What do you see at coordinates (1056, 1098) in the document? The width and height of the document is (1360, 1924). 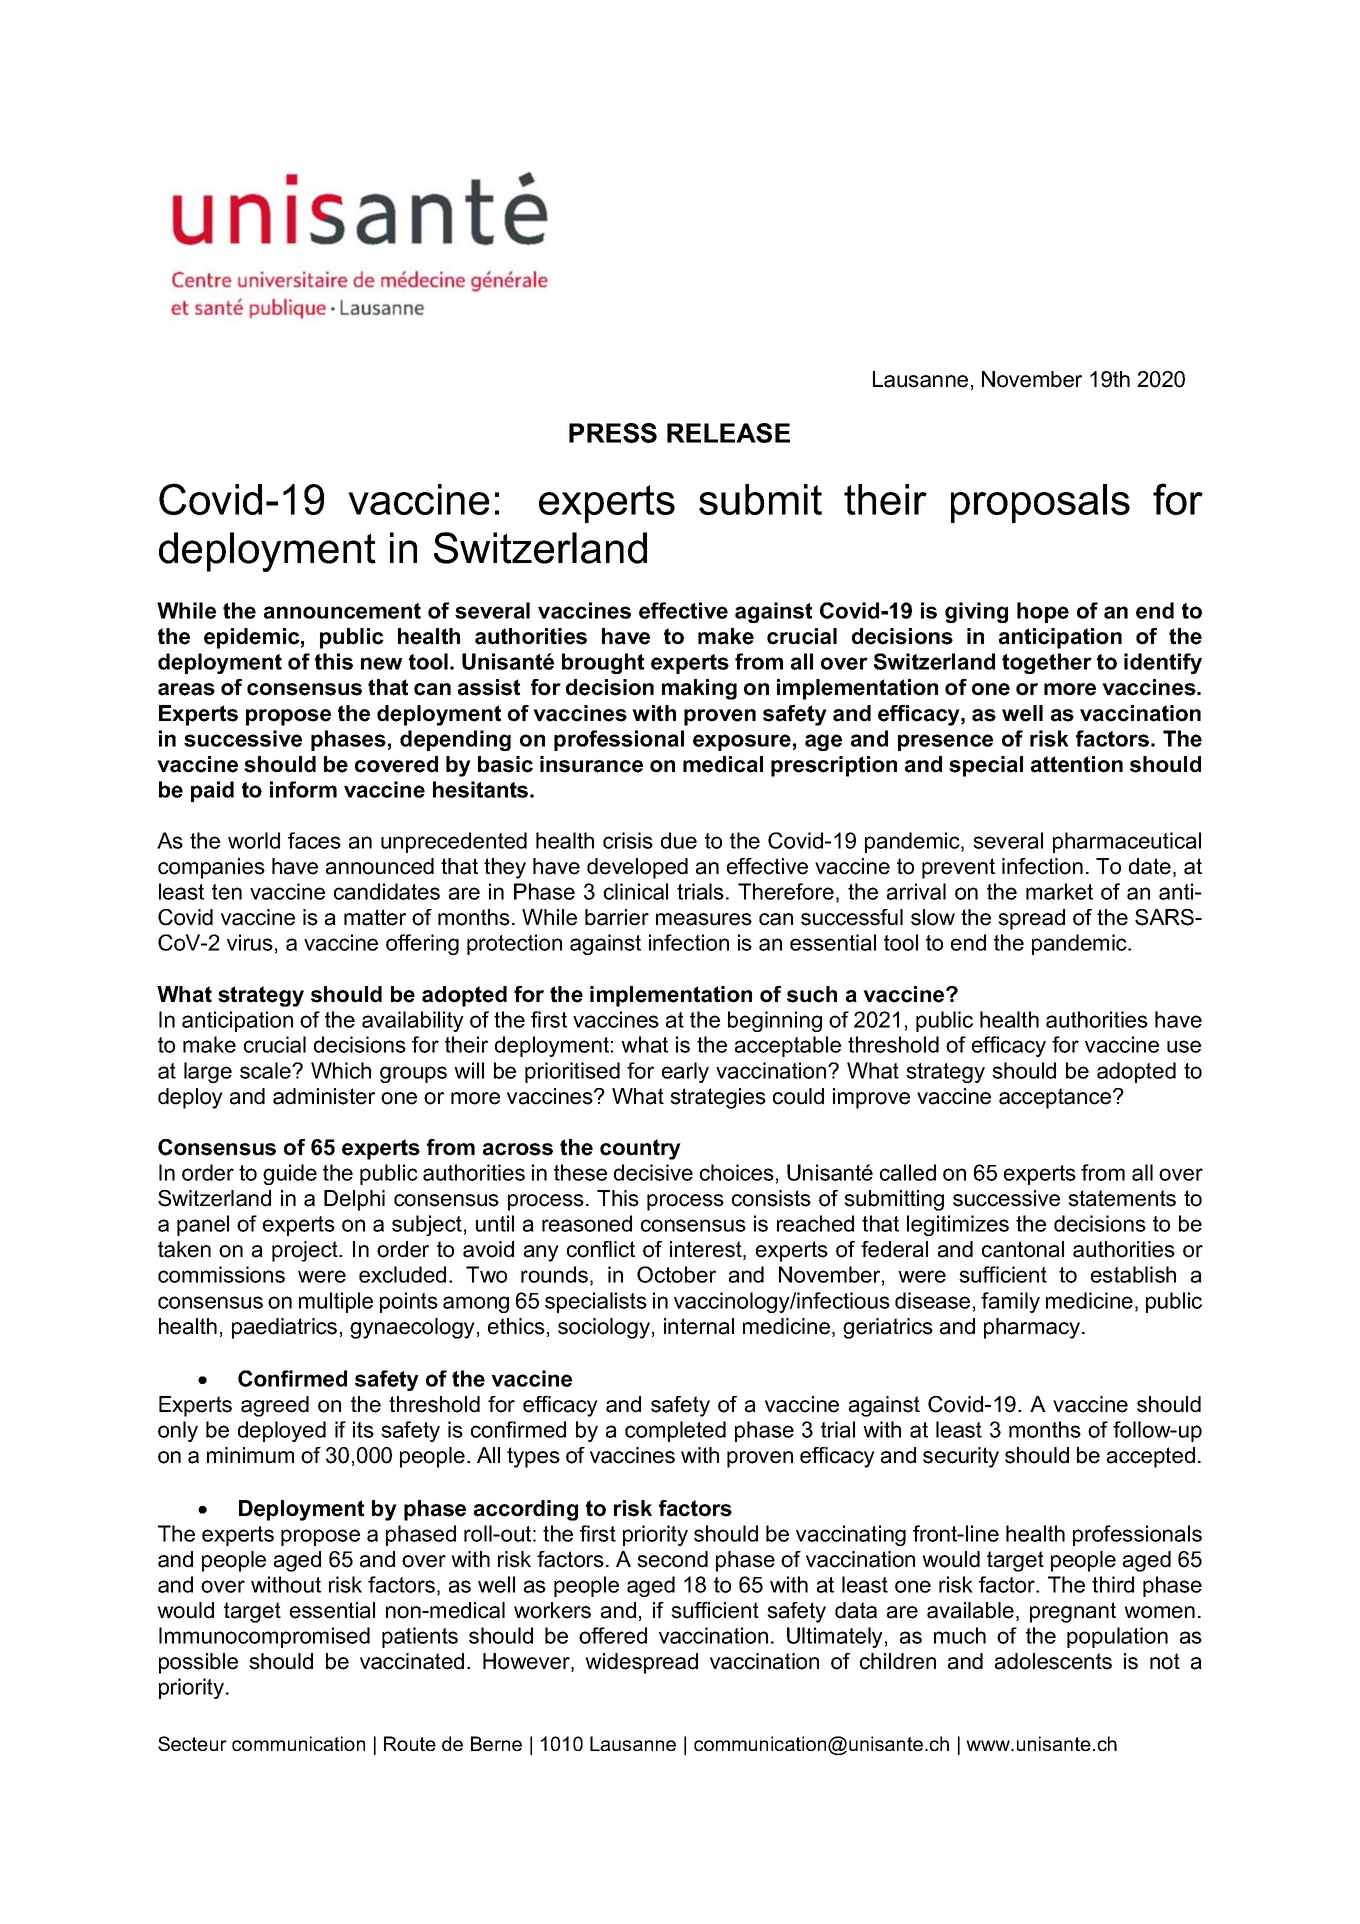 I see `acceptance` at bounding box center [1056, 1098].
